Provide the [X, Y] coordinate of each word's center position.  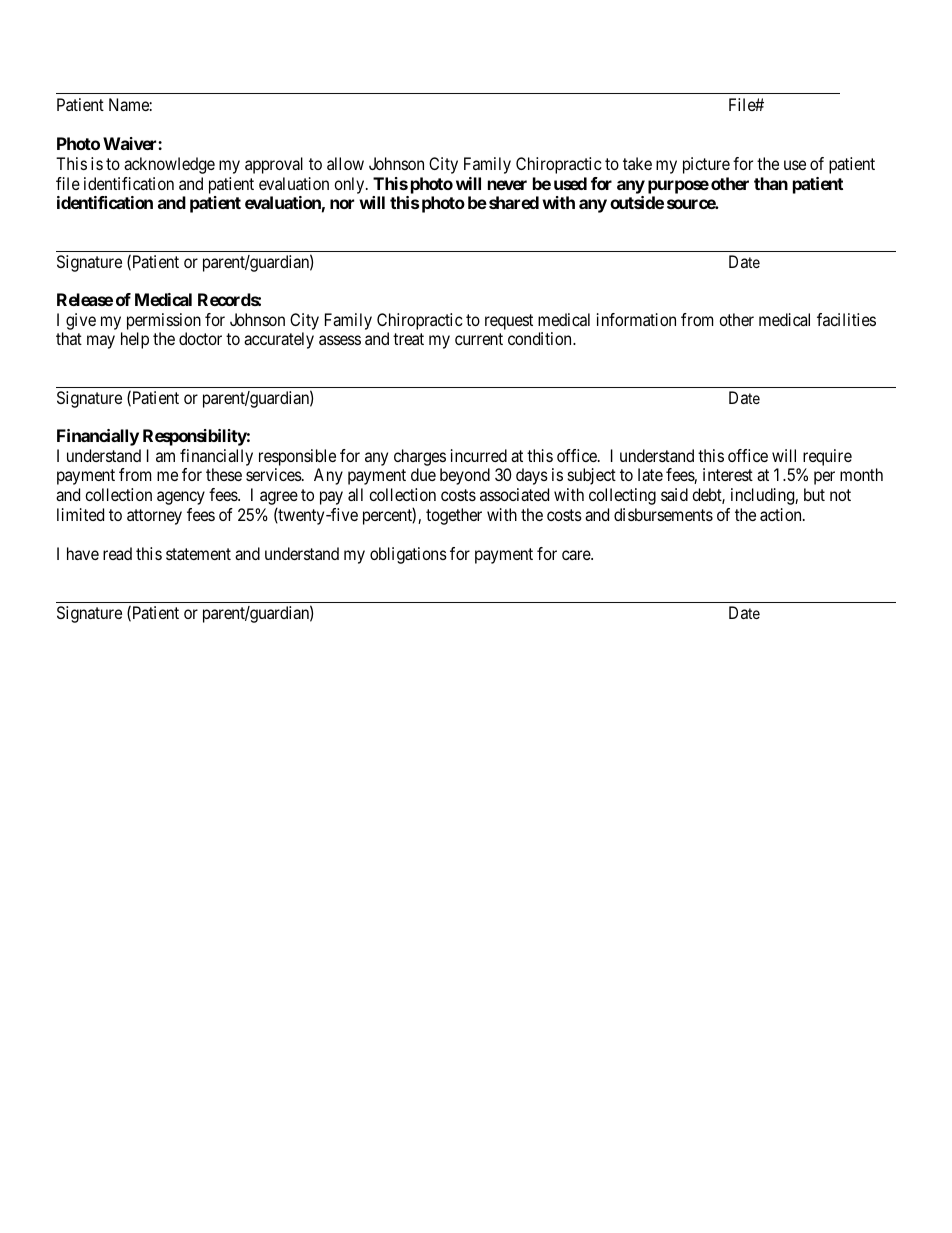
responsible [297, 457]
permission [164, 321]
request [509, 322]
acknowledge [169, 165]
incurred [479, 455]
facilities [846, 319]
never [507, 185]
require [827, 457]
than [771, 183]
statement [198, 554]
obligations [408, 555]
